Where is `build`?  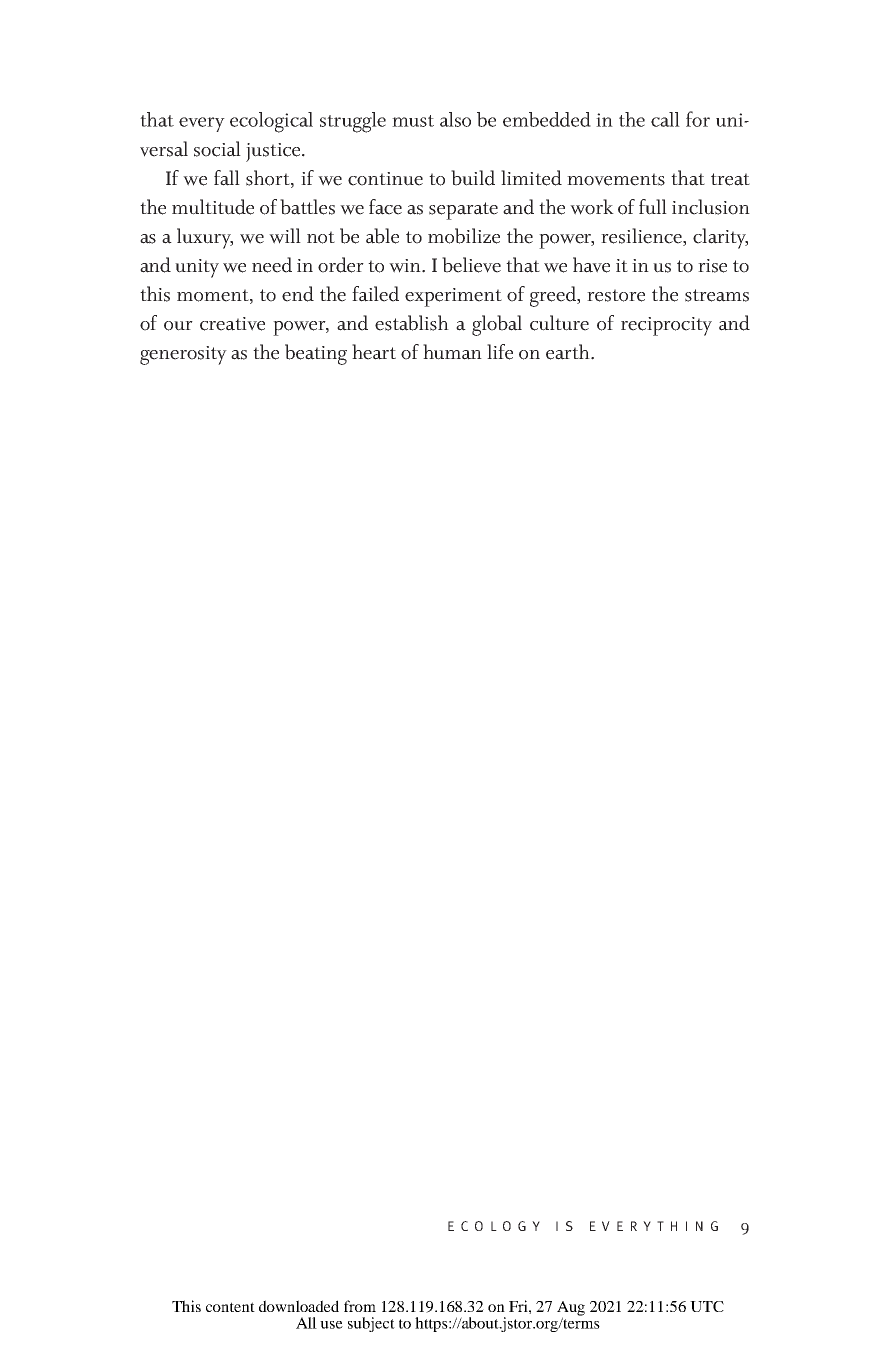 build is located at coordinates (473, 178).
